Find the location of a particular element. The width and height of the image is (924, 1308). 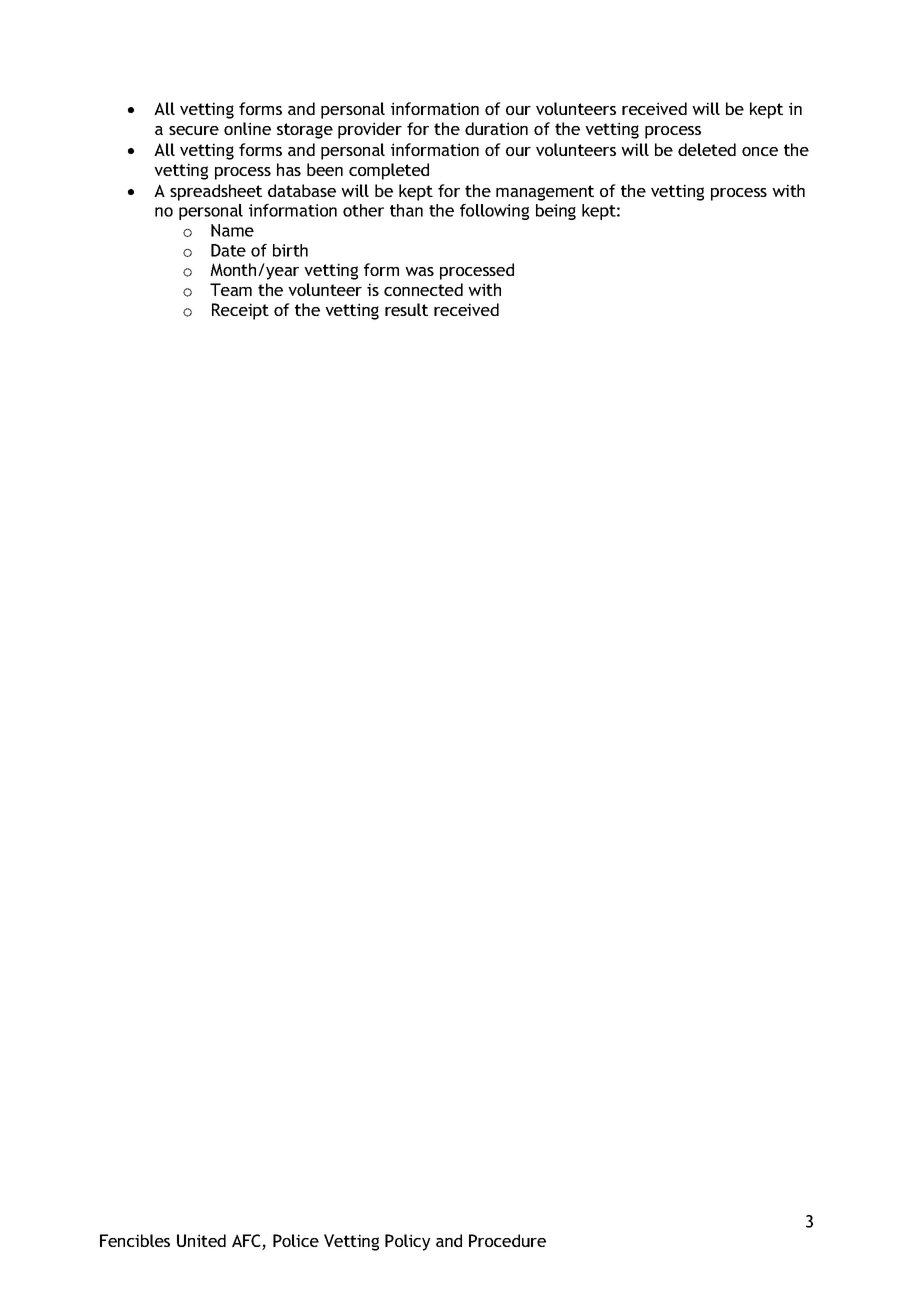

Policy is located at coordinates (408, 1242).
